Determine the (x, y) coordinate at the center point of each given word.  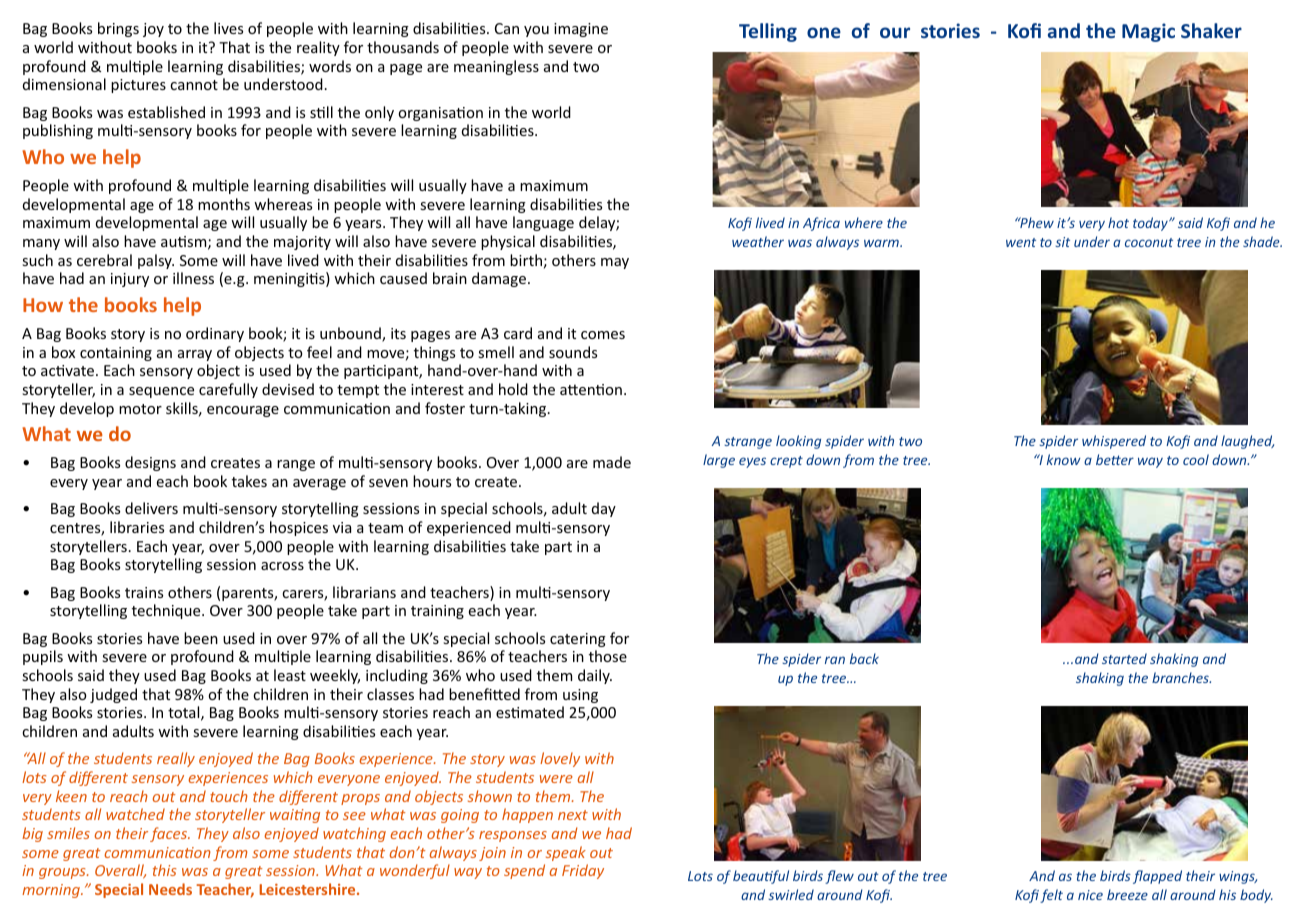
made (612, 462)
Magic (1148, 32)
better (1115, 459)
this (164, 870)
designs (150, 463)
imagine (581, 30)
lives (228, 28)
